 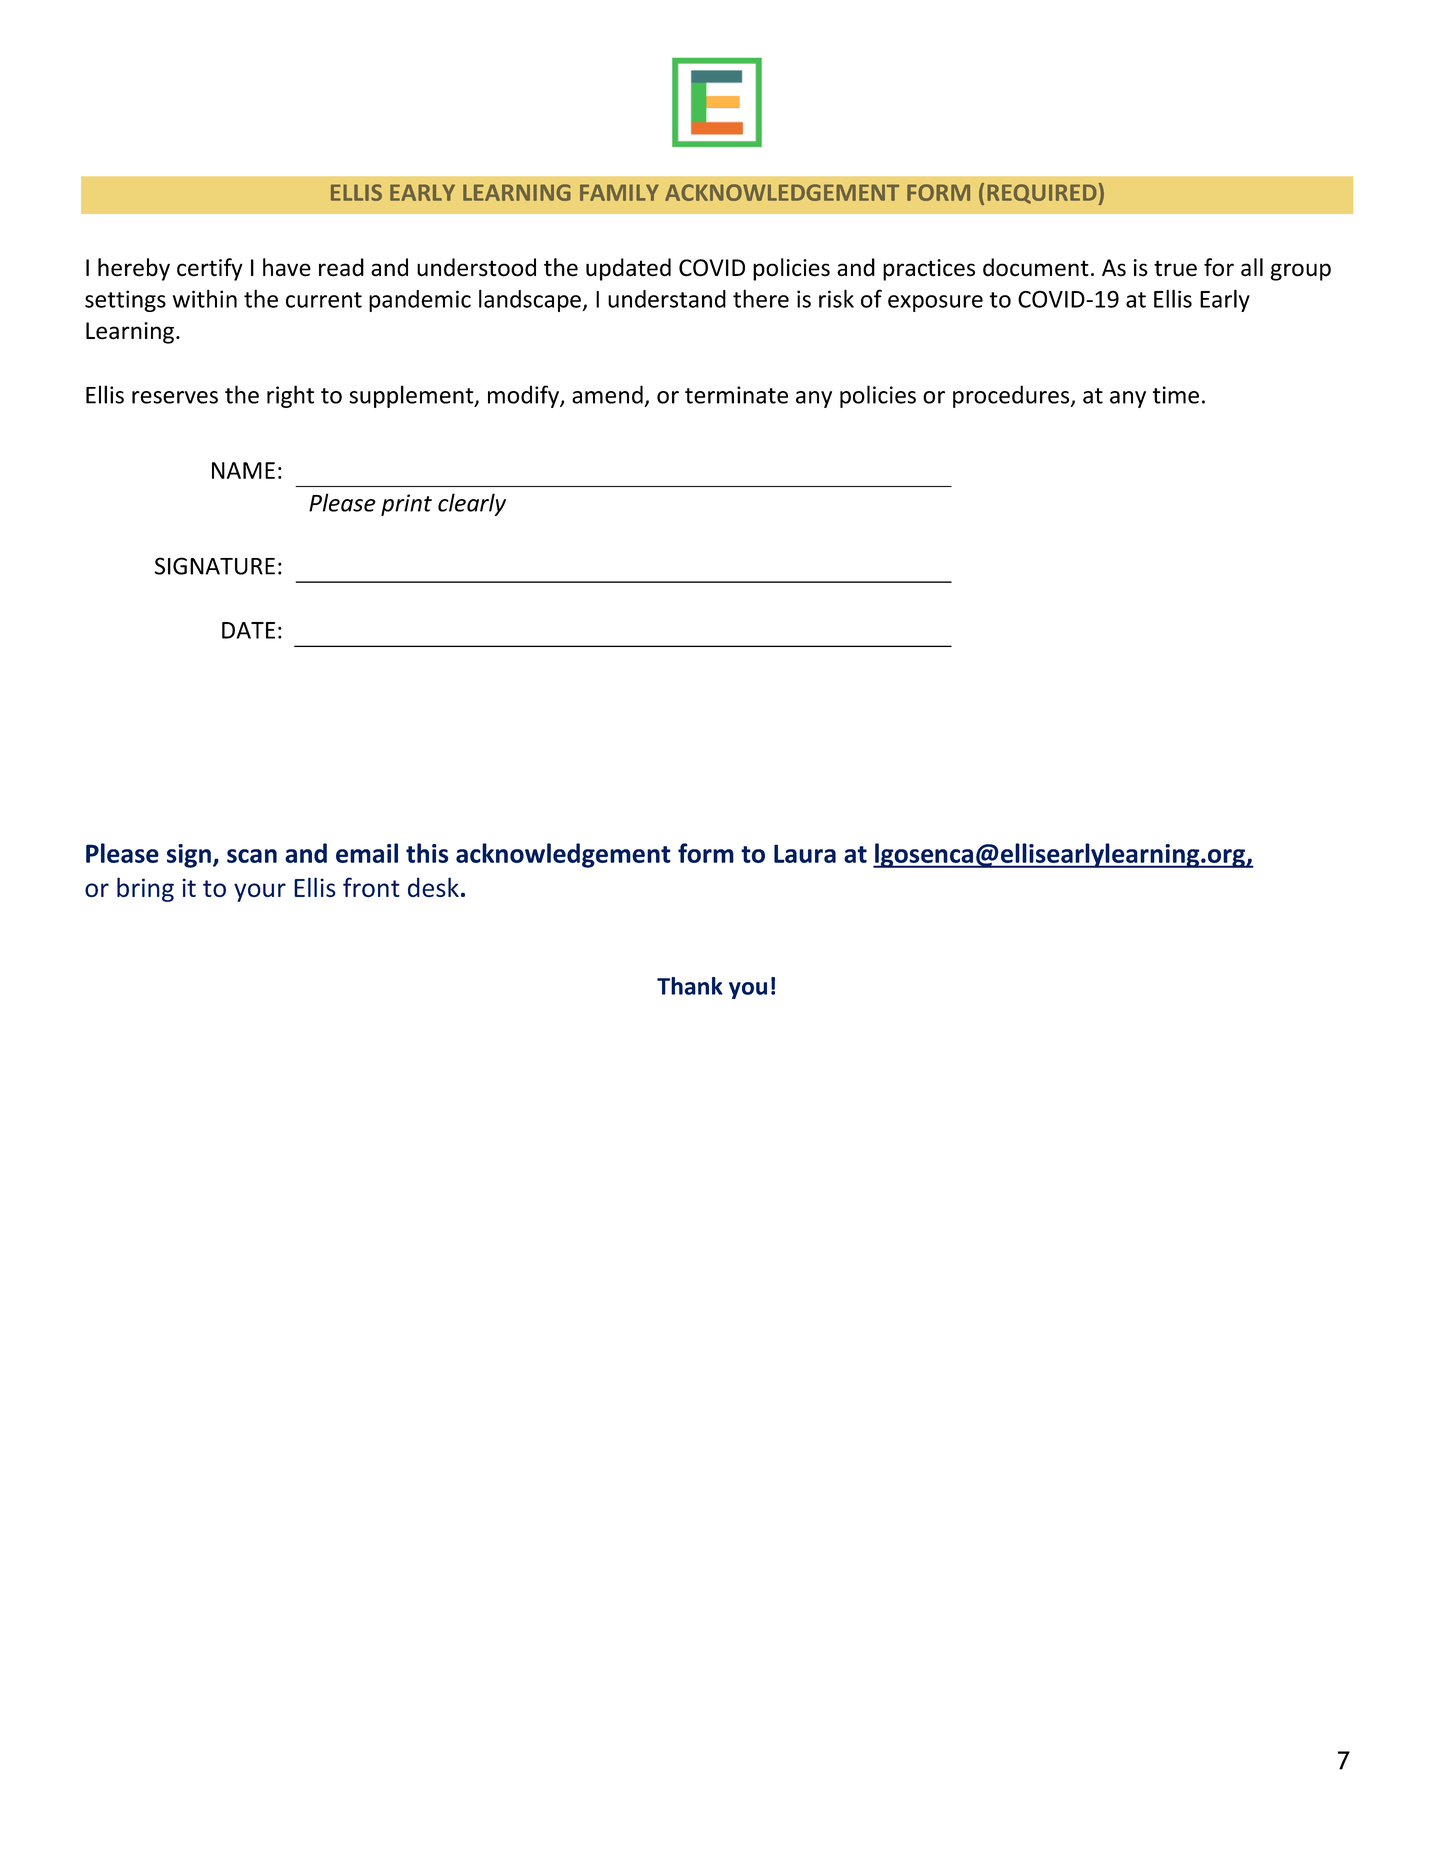 What do you see at coordinates (427, 853) in the document?
I see `this` at bounding box center [427, 853].
